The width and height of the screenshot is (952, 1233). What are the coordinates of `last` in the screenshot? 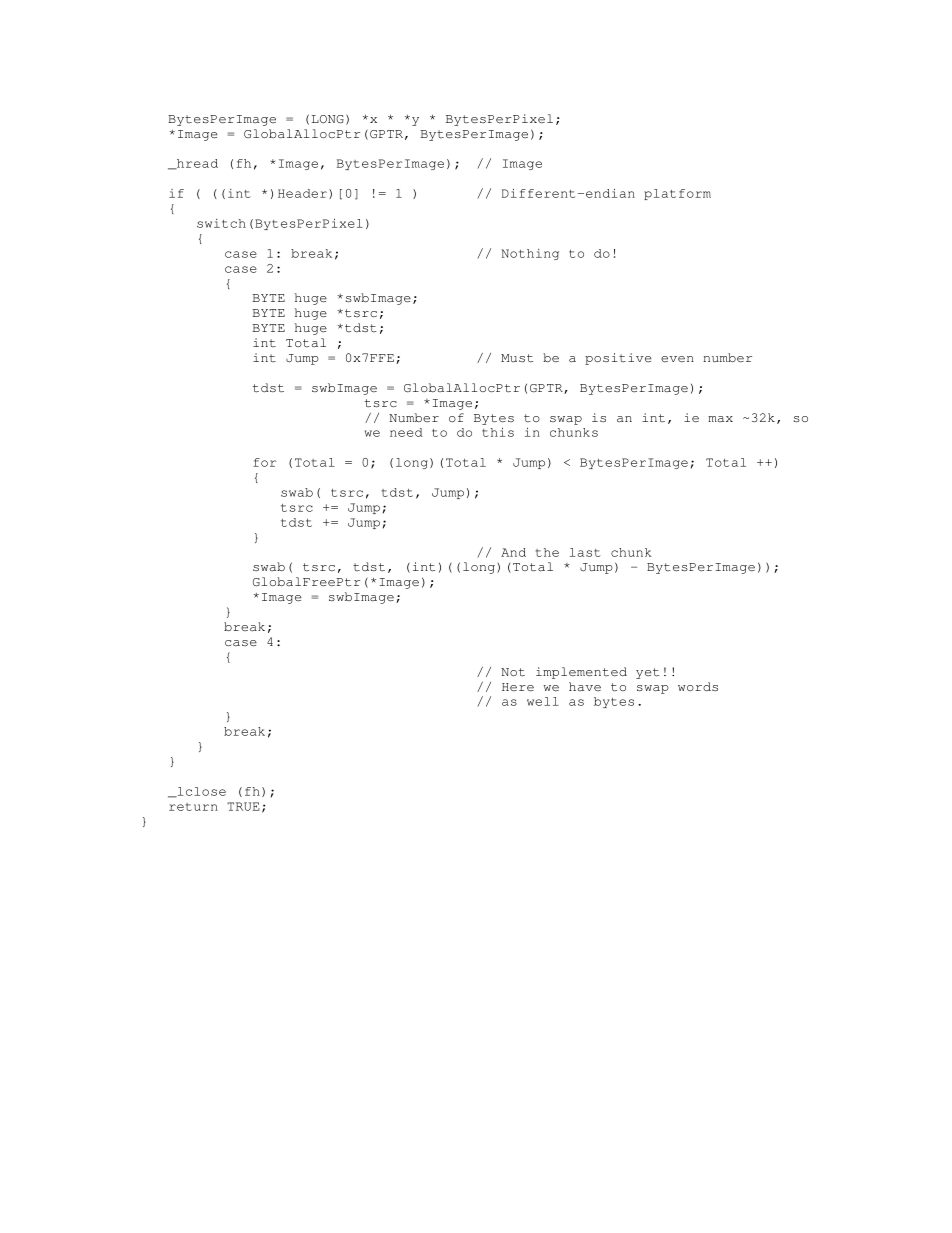 It's located at (585, 552).
